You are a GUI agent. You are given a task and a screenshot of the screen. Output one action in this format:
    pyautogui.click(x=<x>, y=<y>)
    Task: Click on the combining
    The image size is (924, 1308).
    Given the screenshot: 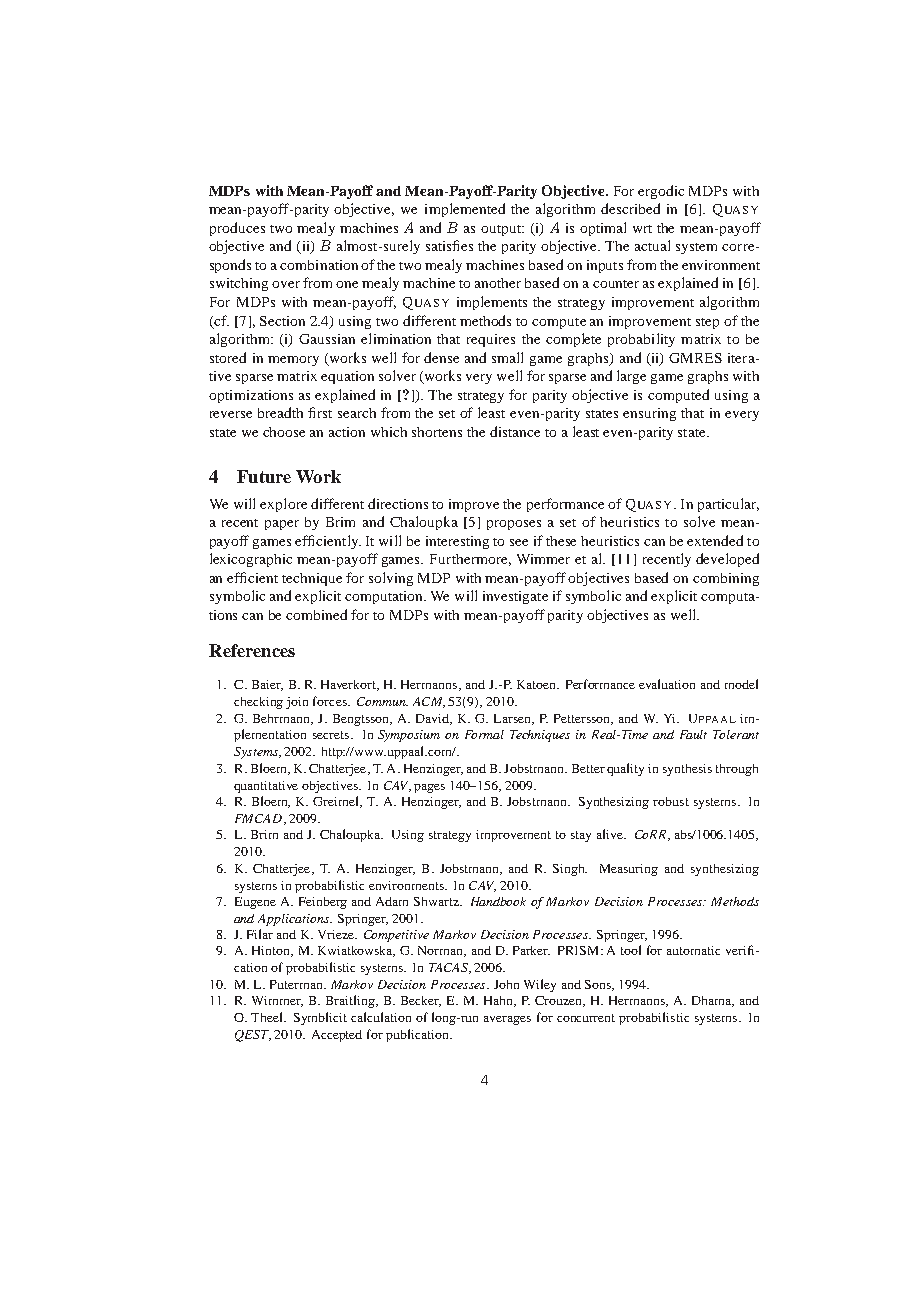 What is the action you would take?
    pyautogui.click(x=726, y=579)
